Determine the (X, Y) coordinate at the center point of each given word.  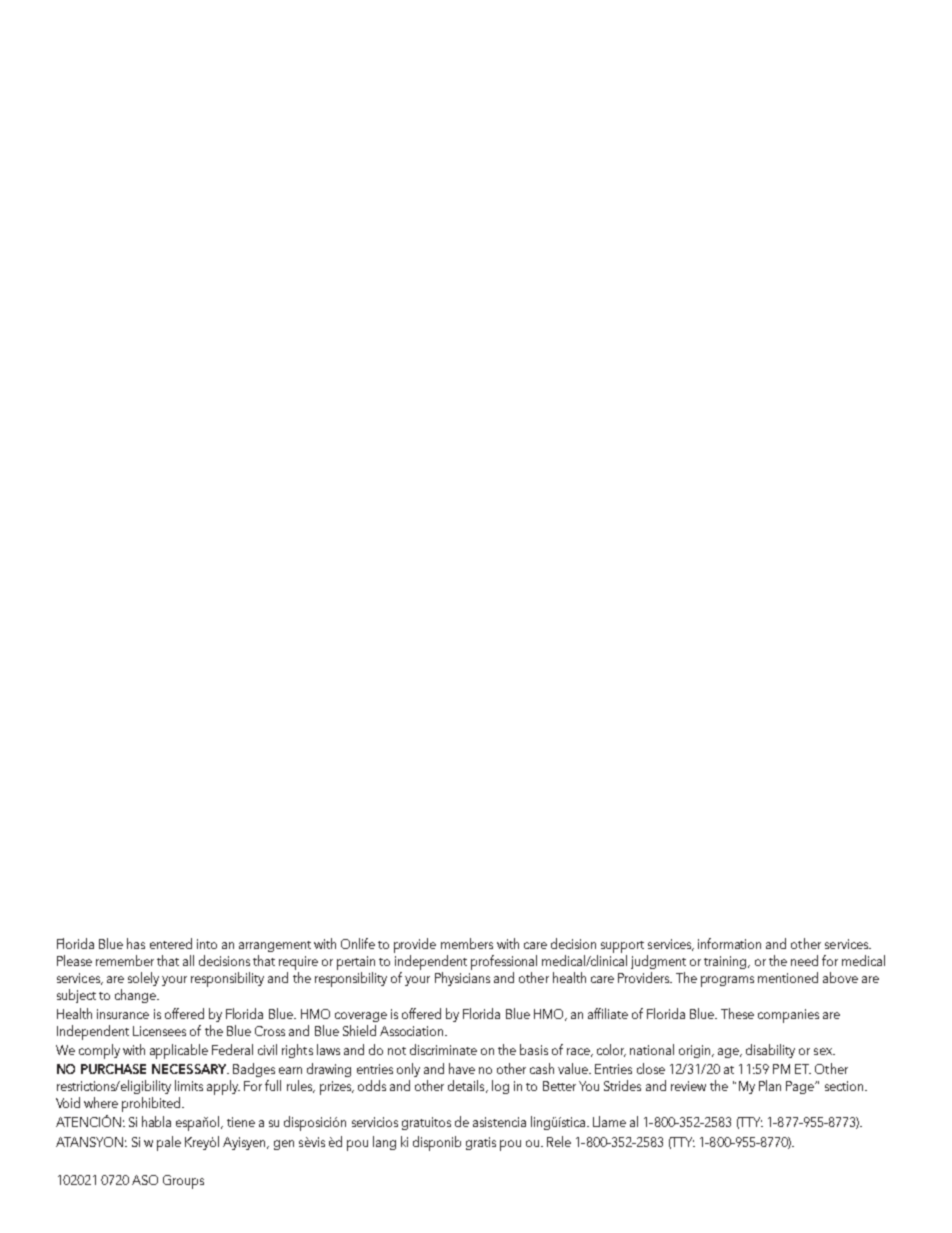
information (729, 943)
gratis (481, 1143)
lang (384, 1143)
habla (156, 1121)
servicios (375, 1122)
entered (171, 943)
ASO (145, 1180)
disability (770, 1051)
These (737, 1013)
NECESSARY (190, 1069)
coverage (361, 1017)
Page (801, 1087)
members (467, 943)
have (462, 1068)
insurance (123, 1014)
